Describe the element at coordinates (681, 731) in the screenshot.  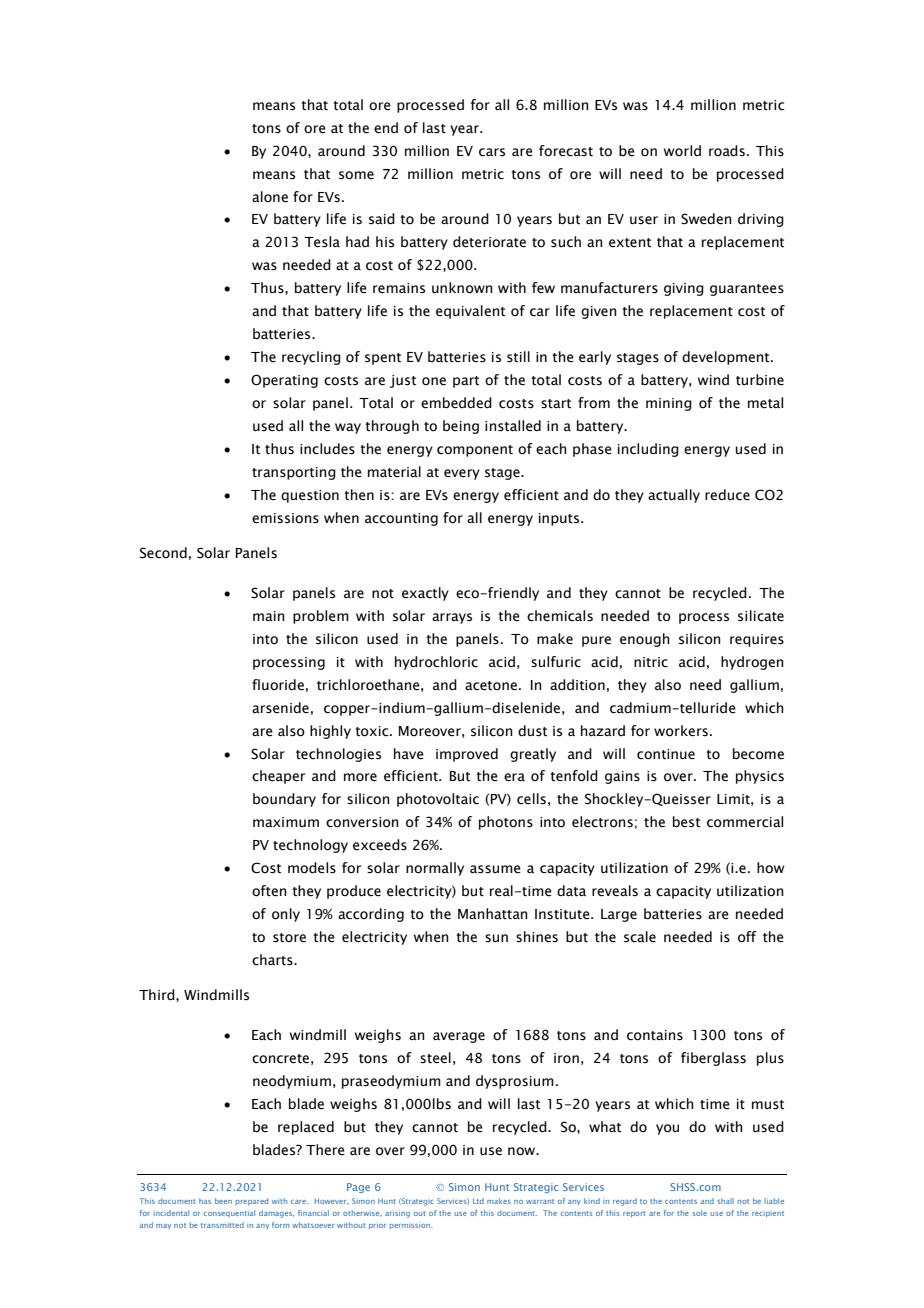
I see `workers` at that location.
